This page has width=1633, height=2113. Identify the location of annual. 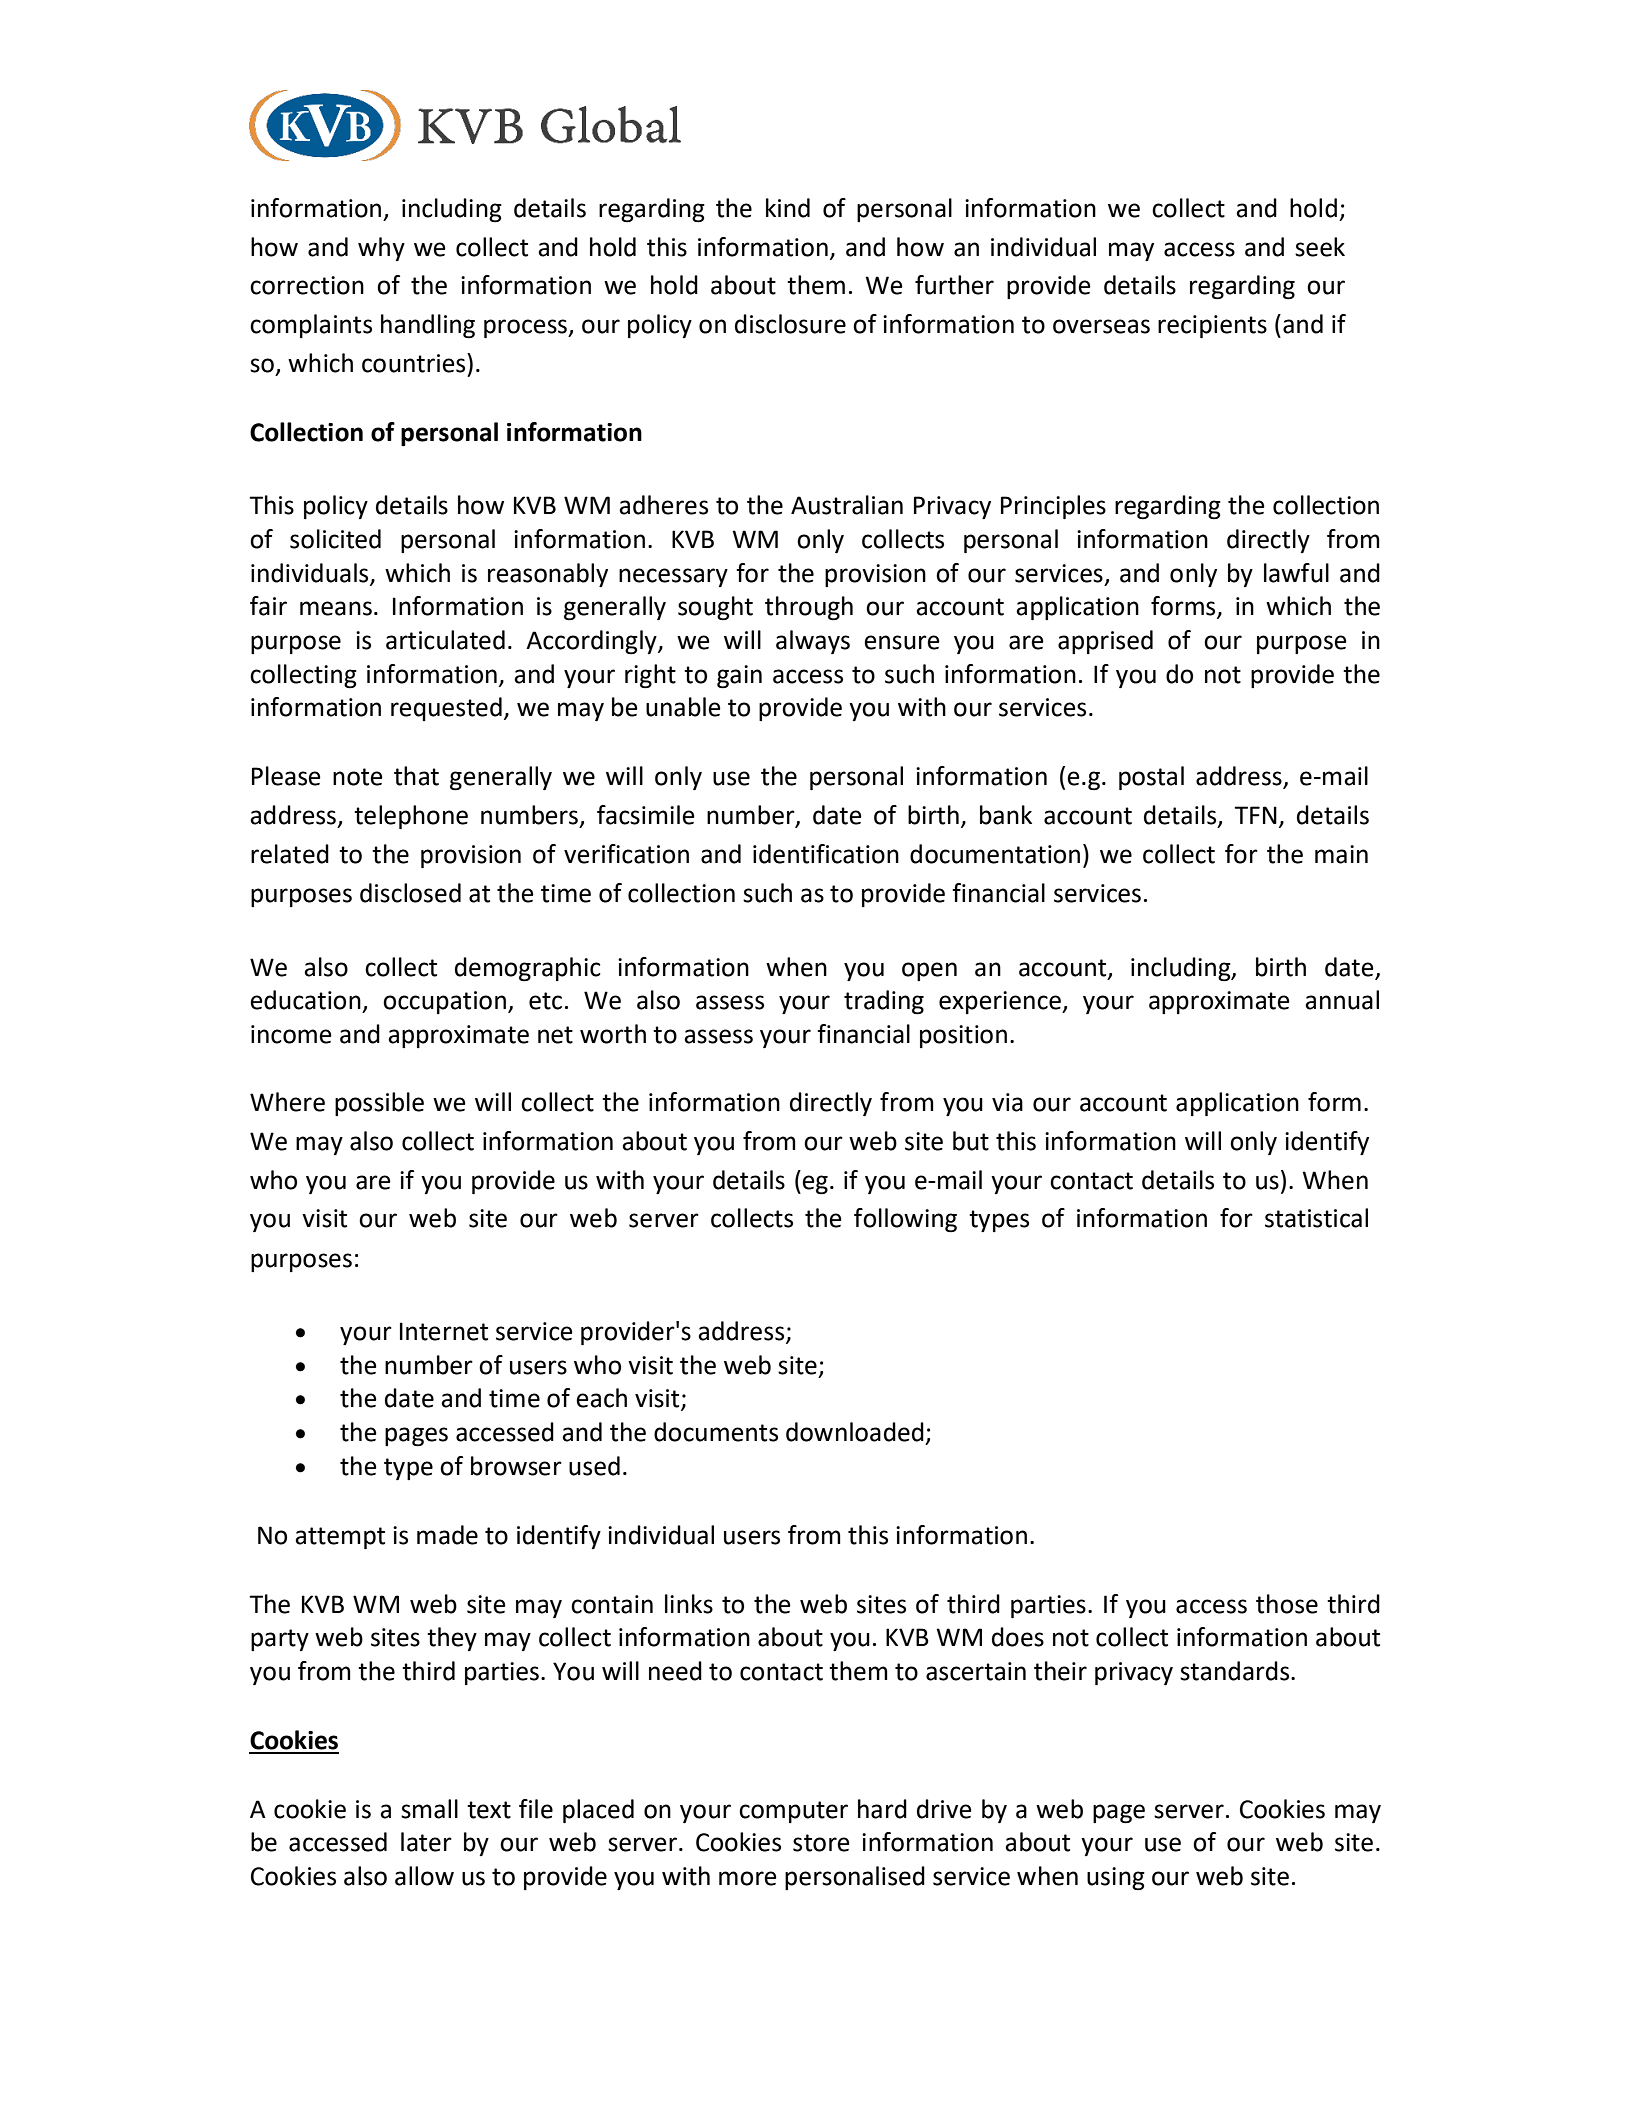
(1342, 1000).
